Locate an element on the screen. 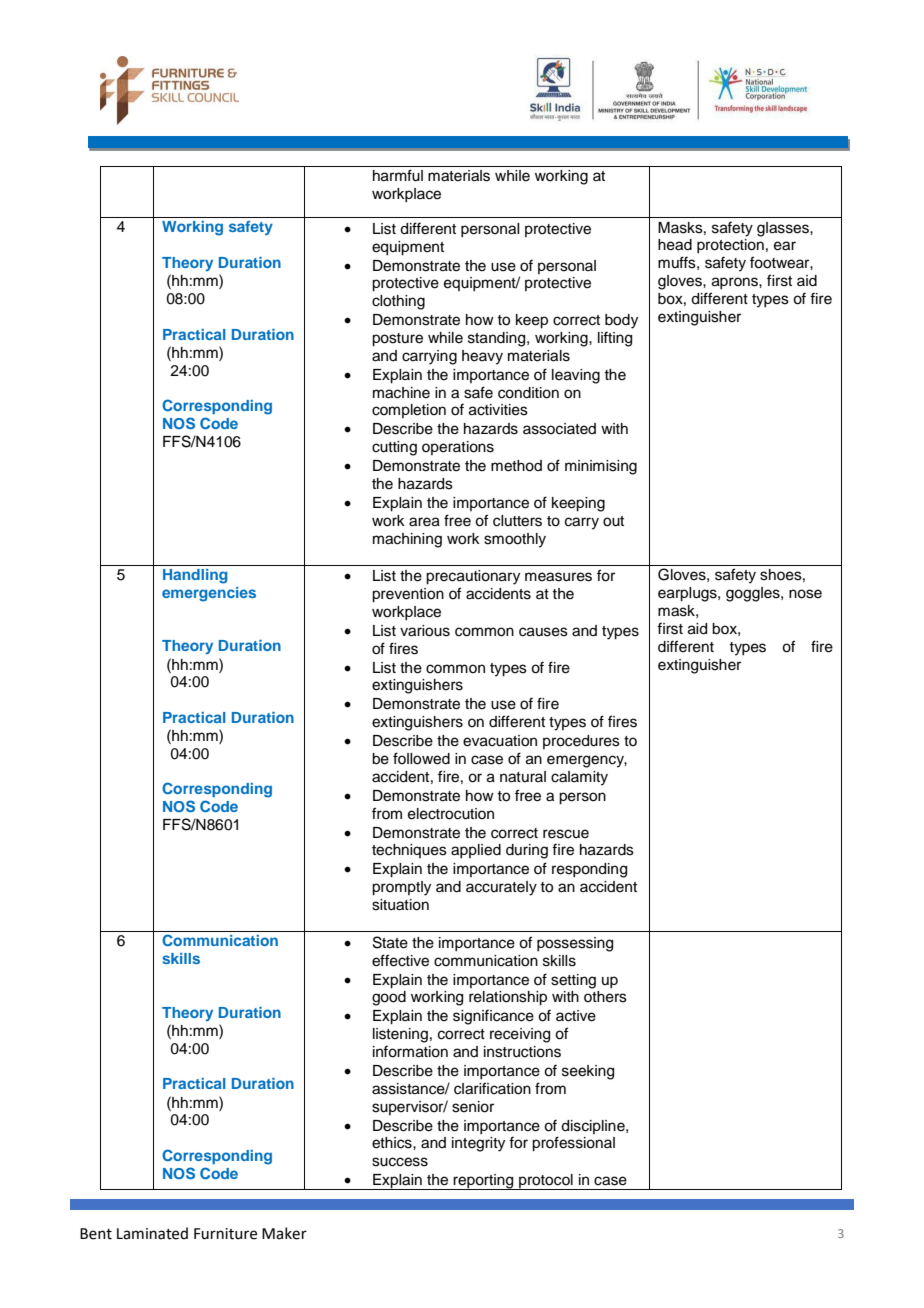 The image size is (924, 1308). reporting is located at coordinates (484, 1182).
